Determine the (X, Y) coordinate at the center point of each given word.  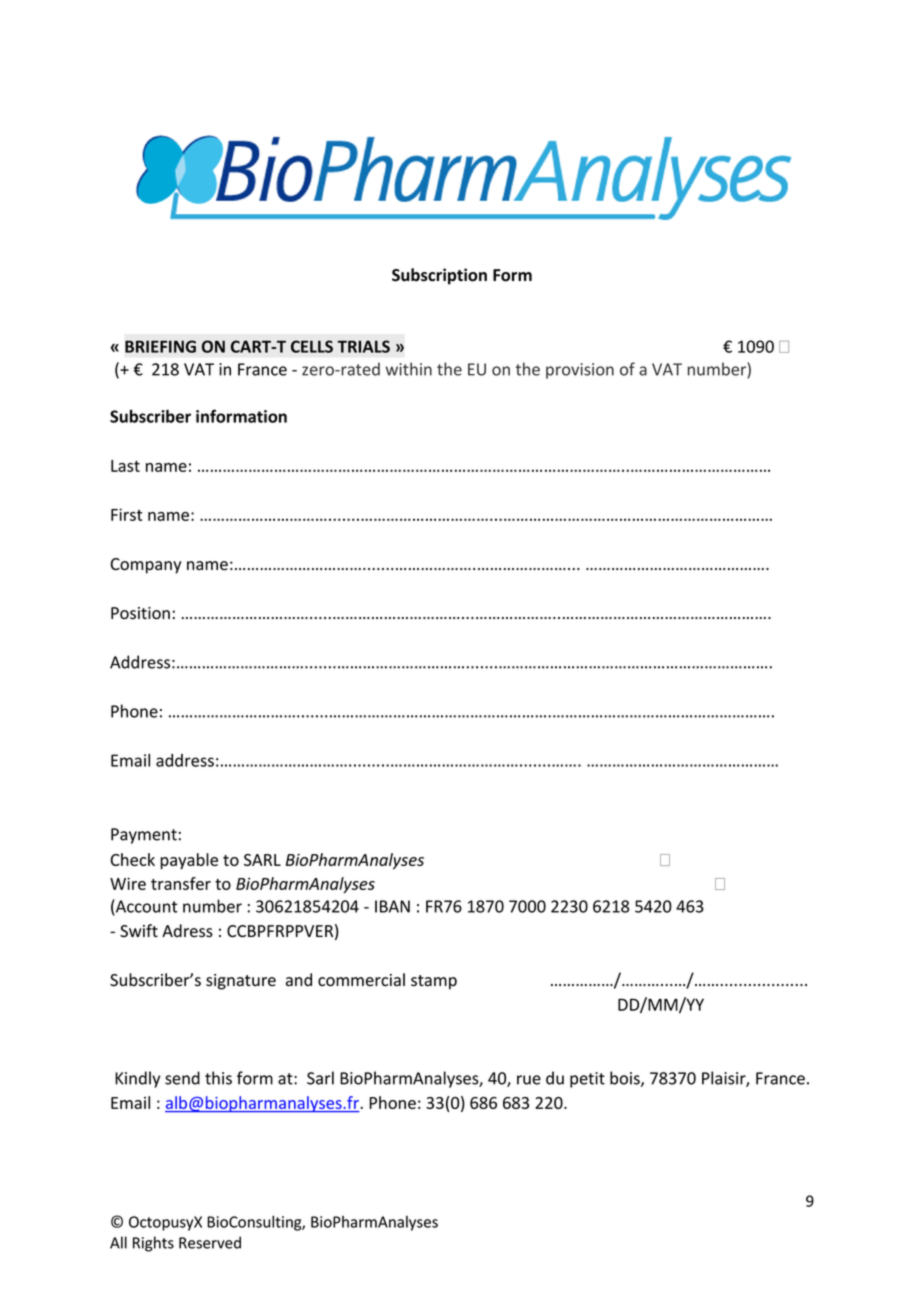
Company (146, 566)
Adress (187, 931)
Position (140, 613)
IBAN (392, 906)
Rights (153, 1244)
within (409, 369)
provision (580, 371)
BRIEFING (160, 346)
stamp (434, 982)
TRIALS (363, 346)
